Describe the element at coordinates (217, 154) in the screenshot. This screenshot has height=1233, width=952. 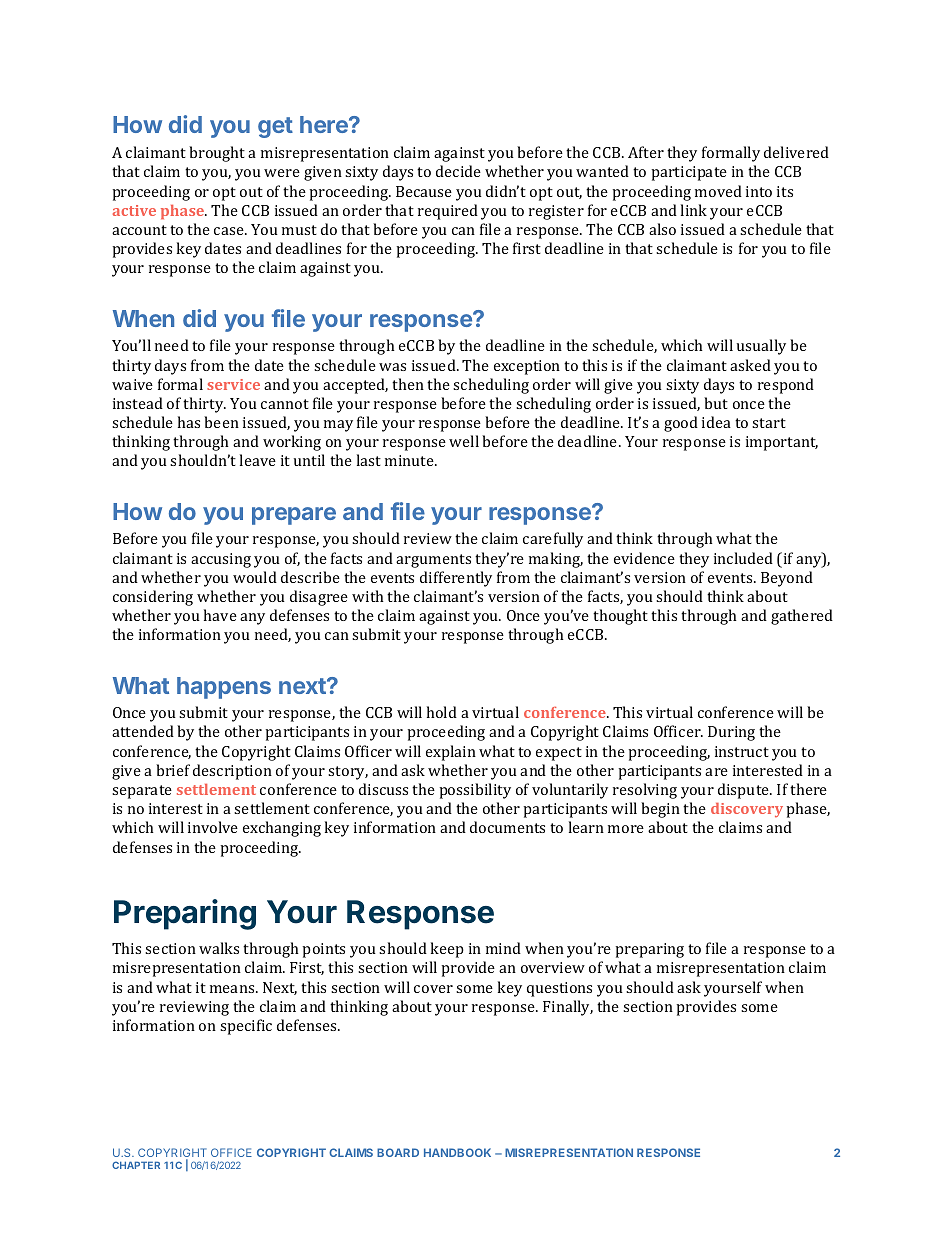
I see `brought` at that location.
